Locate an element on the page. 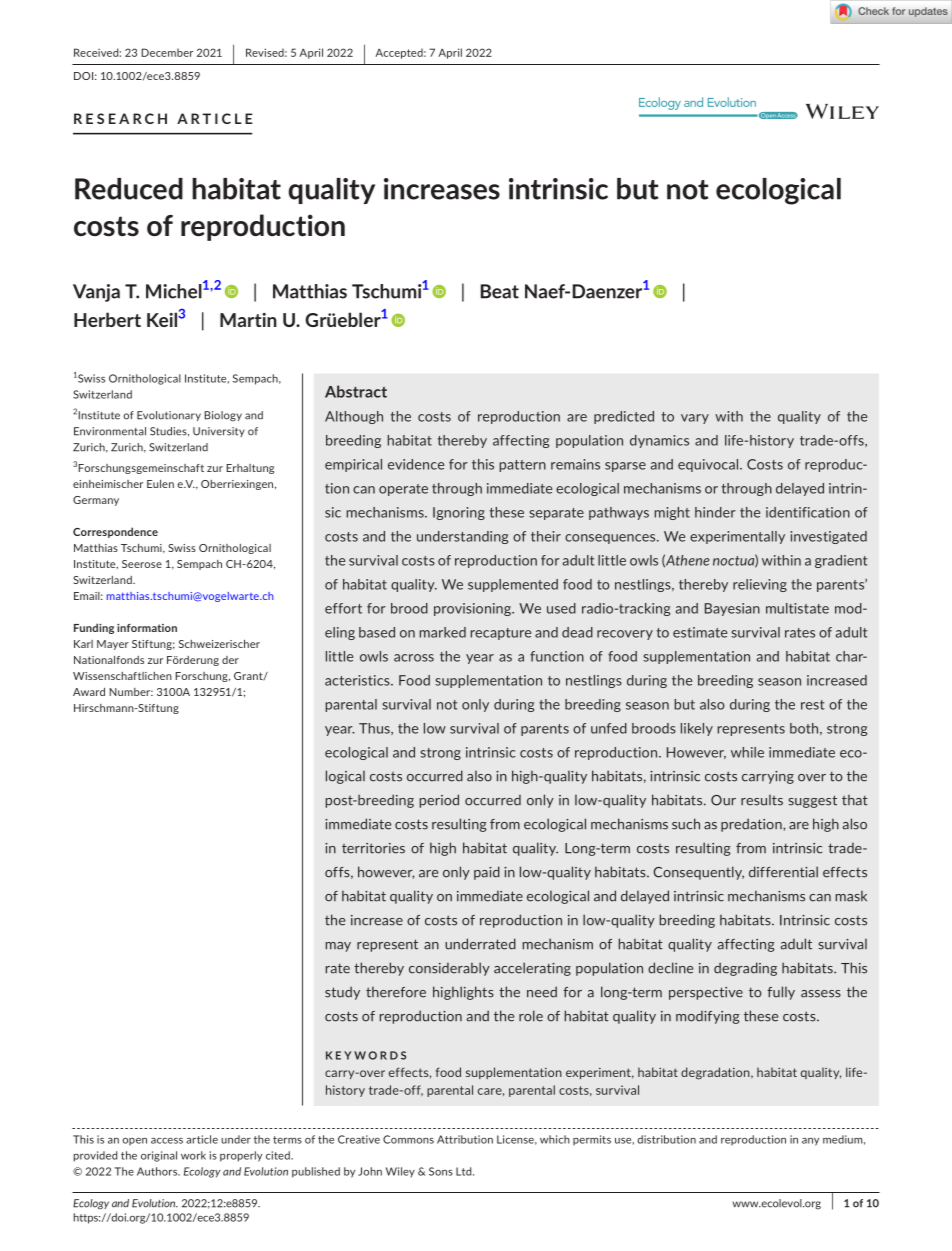  Bayesian is located at coordinates (732, 609).
